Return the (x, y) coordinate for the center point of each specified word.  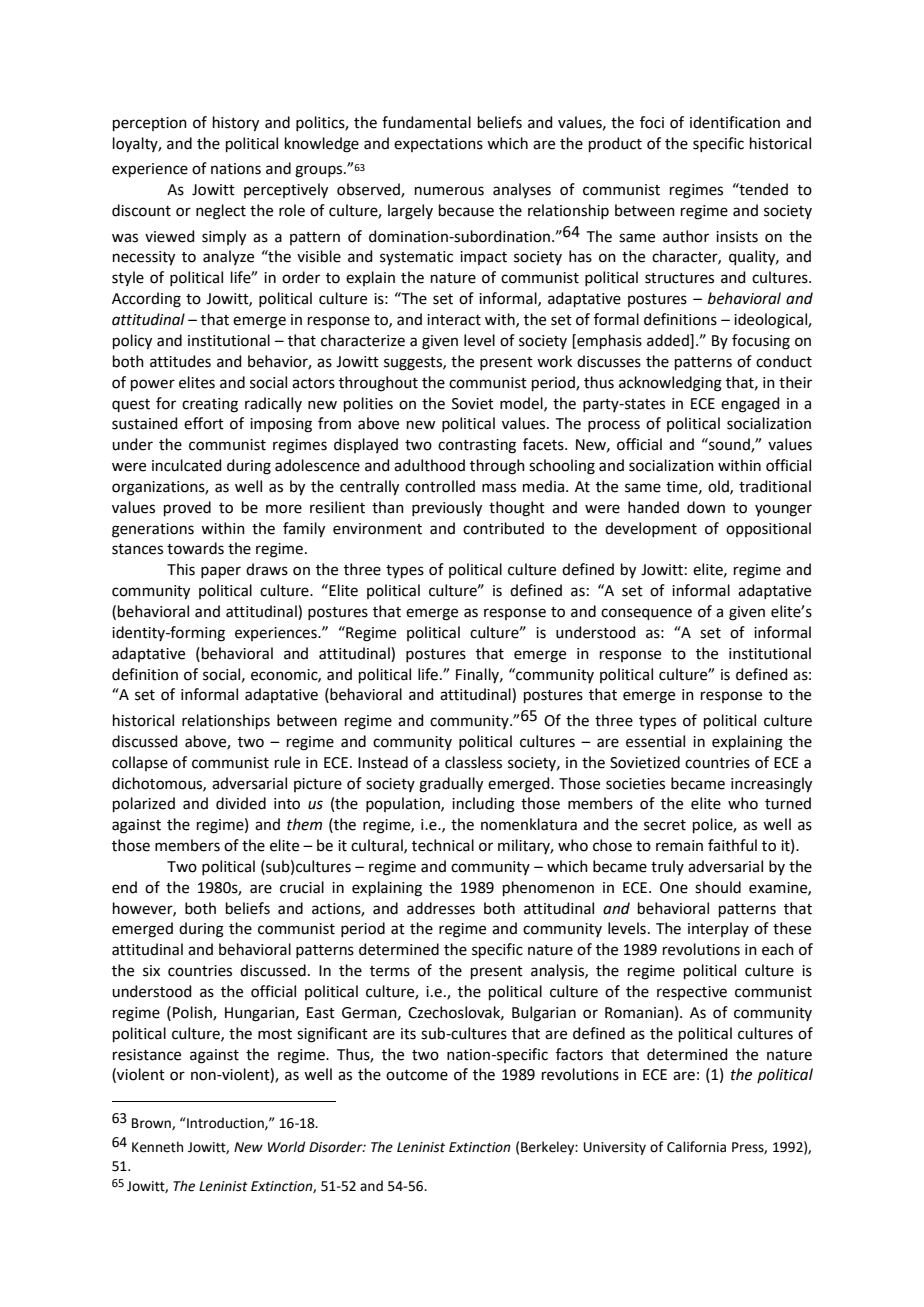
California (696, 1147)
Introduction (225, 1123)
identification (735, 122)
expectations (438, 145)
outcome (417, 1075)
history (236, 124)
